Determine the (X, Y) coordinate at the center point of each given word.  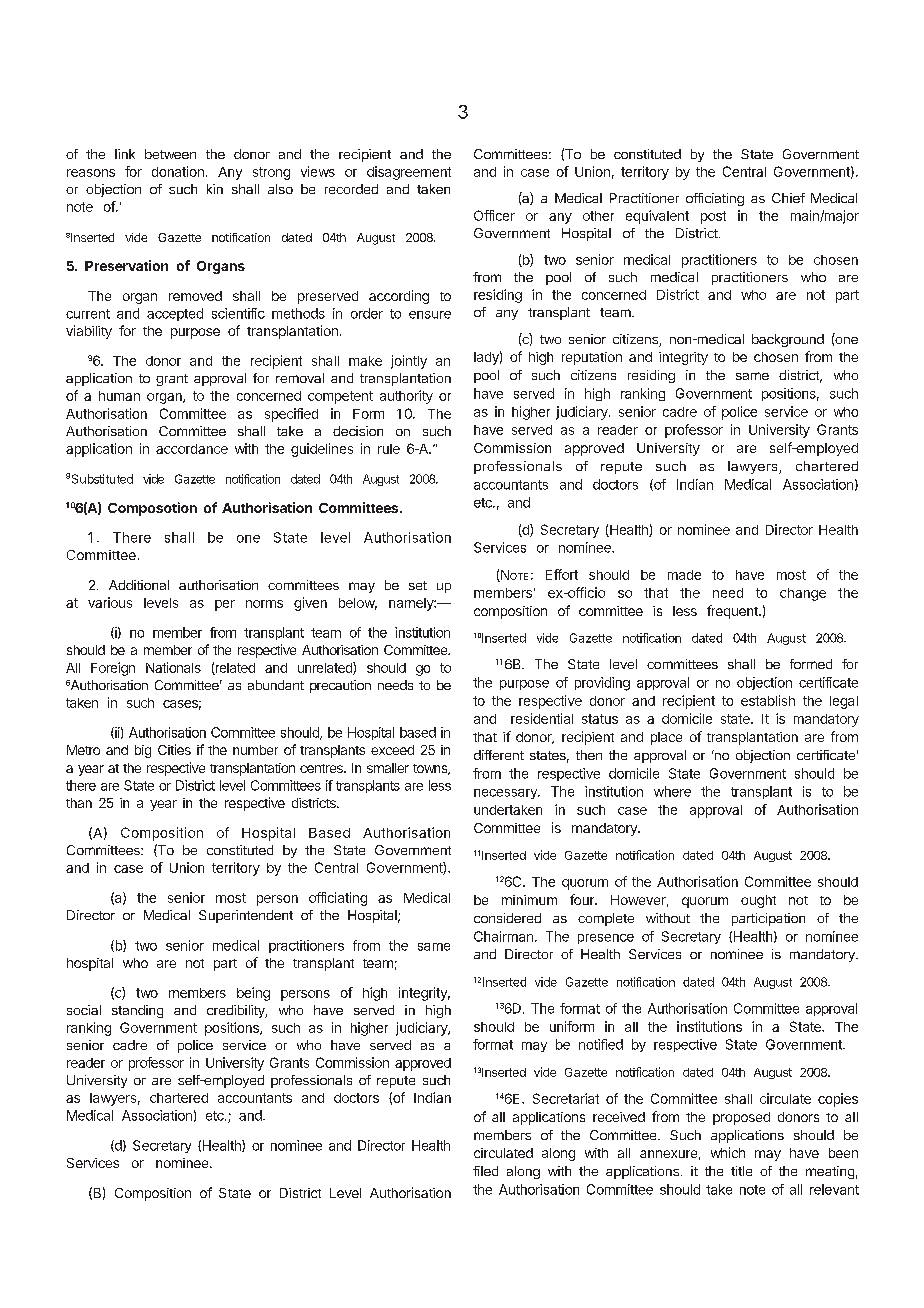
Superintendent (246, 916)
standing (137, 1011)
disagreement (409, 173)
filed (485, 1171)
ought (758, 901)
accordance (192, 449)
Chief (788, 198)
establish (768, 700)
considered (507, 918)
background (788, 340)
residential (542, 718)
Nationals (173, 667)
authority (406, 397)
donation (178, 171)
